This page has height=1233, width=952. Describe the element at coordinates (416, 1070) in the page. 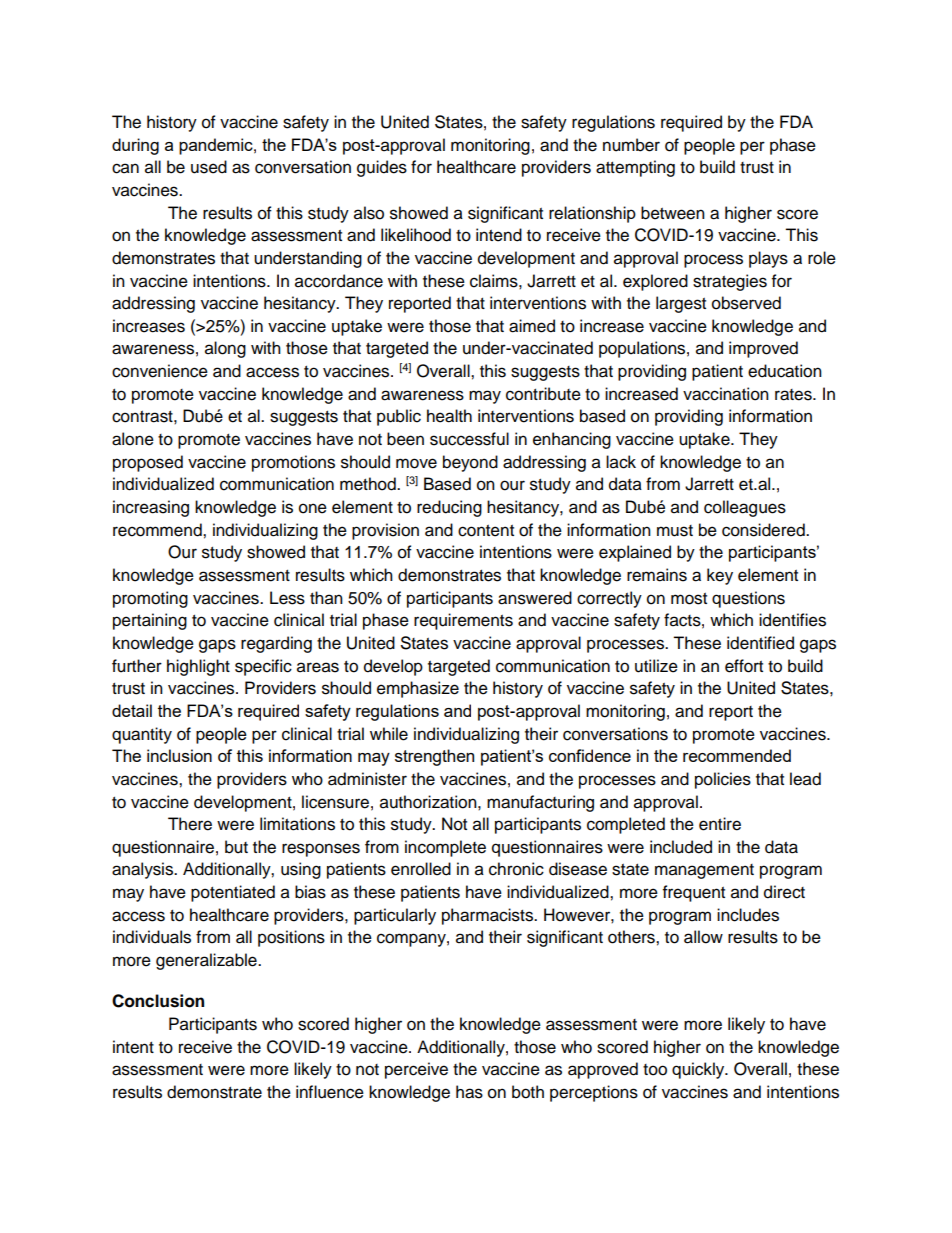

I see `perceive` at that location.
